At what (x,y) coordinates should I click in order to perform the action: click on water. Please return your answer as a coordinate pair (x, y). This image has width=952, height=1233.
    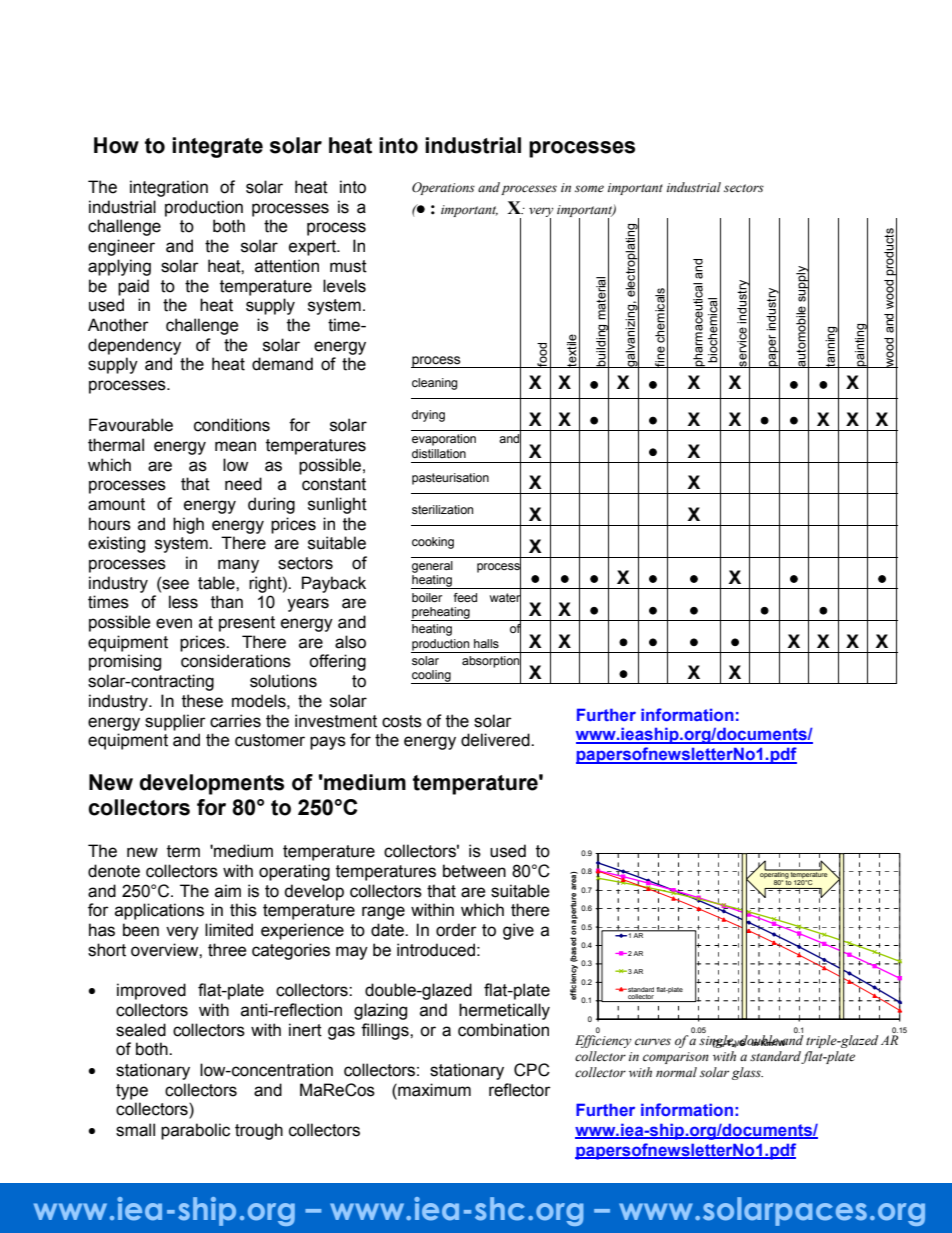
    Looking at the image, I should click on (505, 597).
